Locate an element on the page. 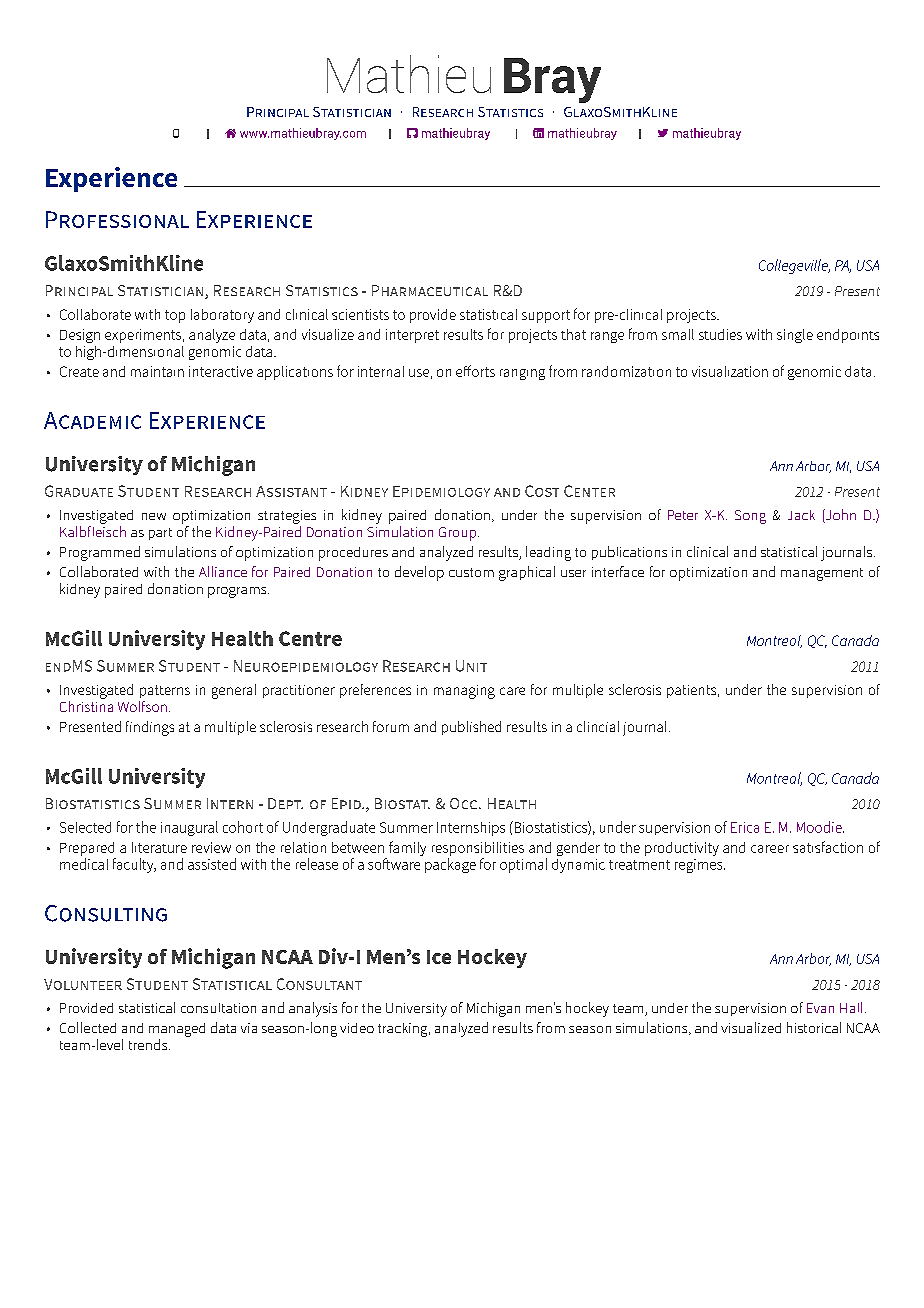 This document has height=1308, width=924. Song is located at coordinates (750, 517).
